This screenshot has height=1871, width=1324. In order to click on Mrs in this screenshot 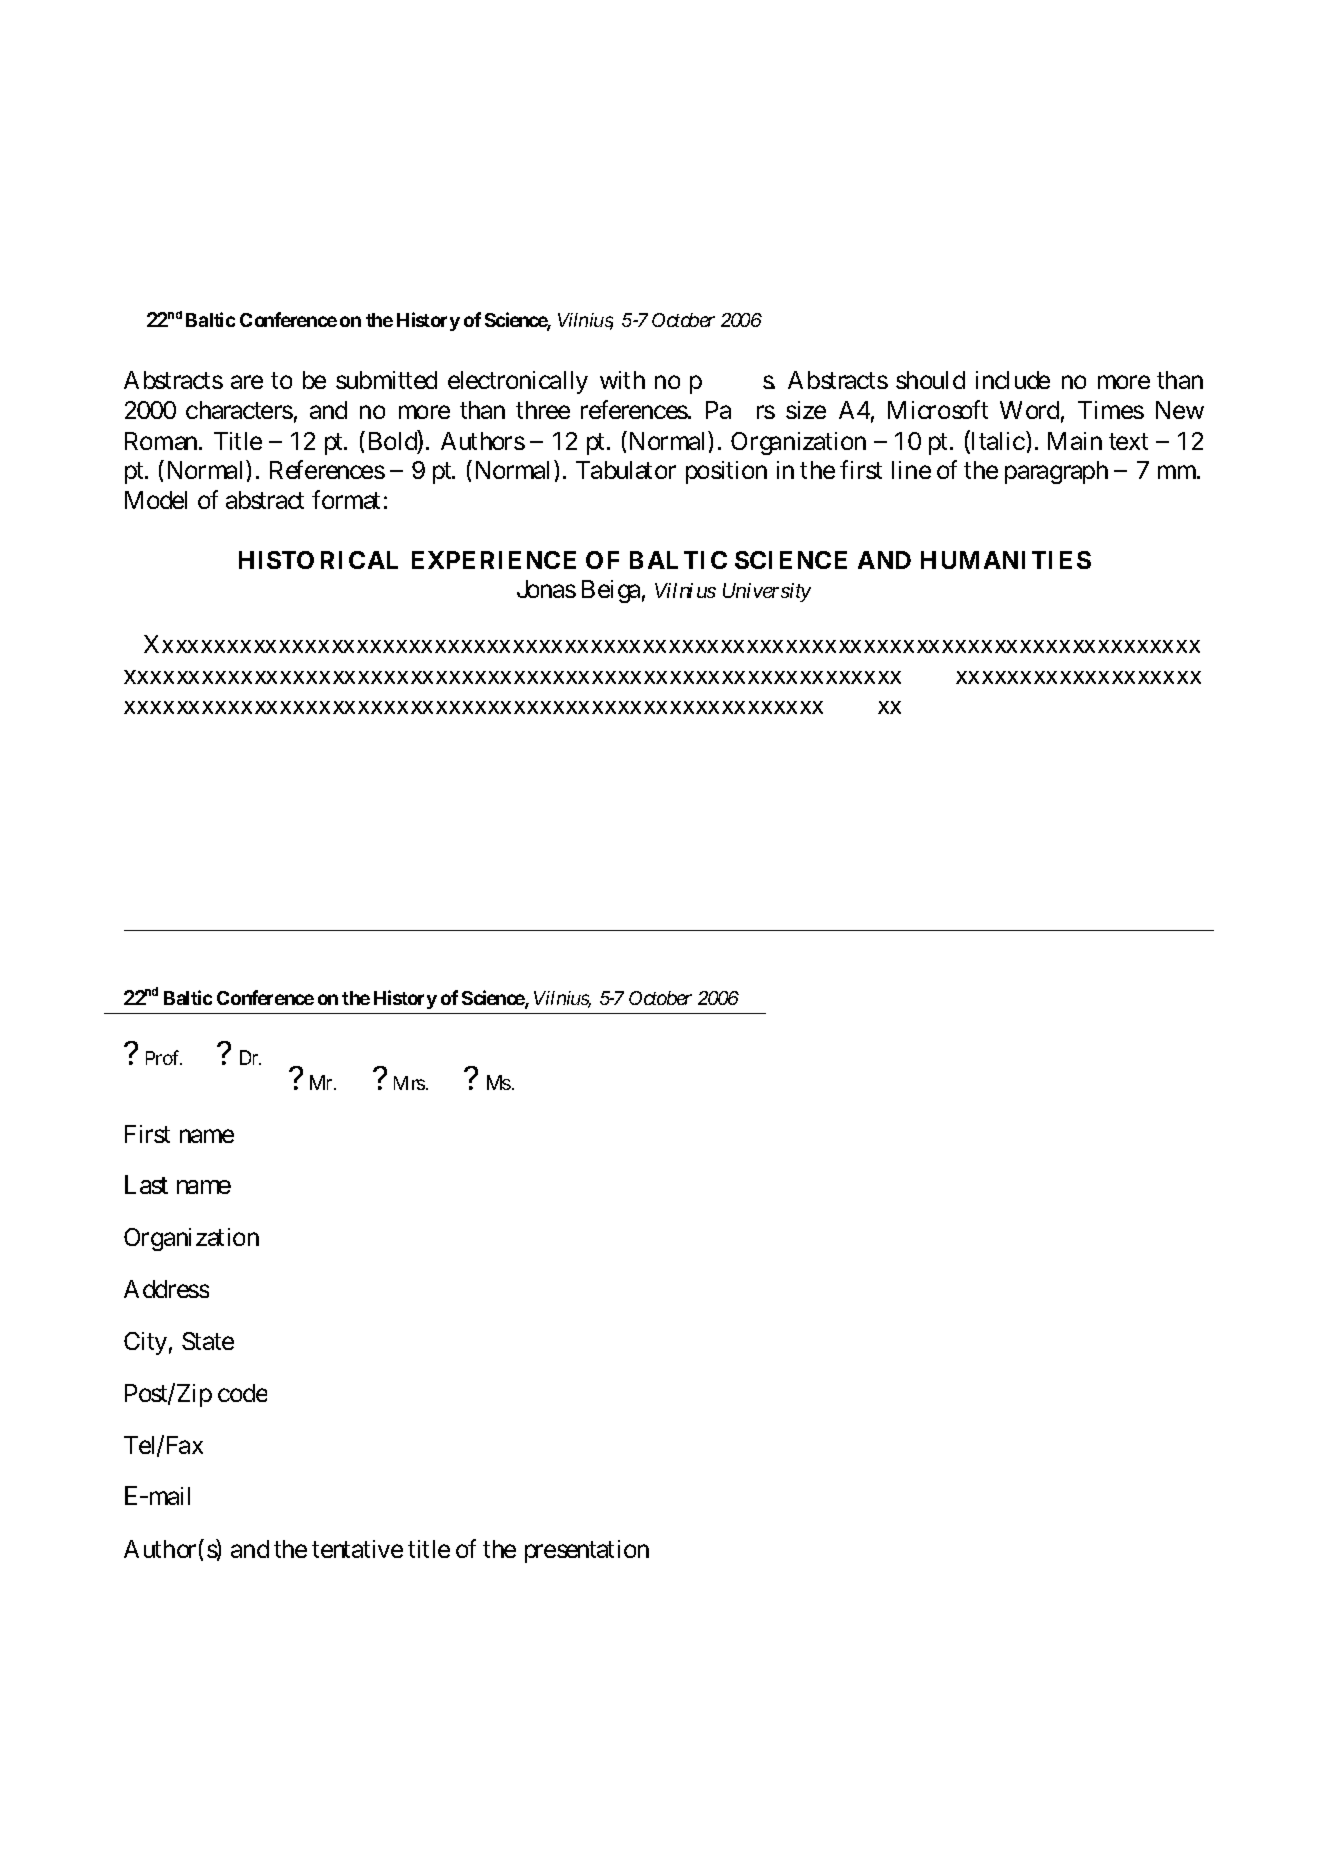, I will do `click(409, 1083)`.
